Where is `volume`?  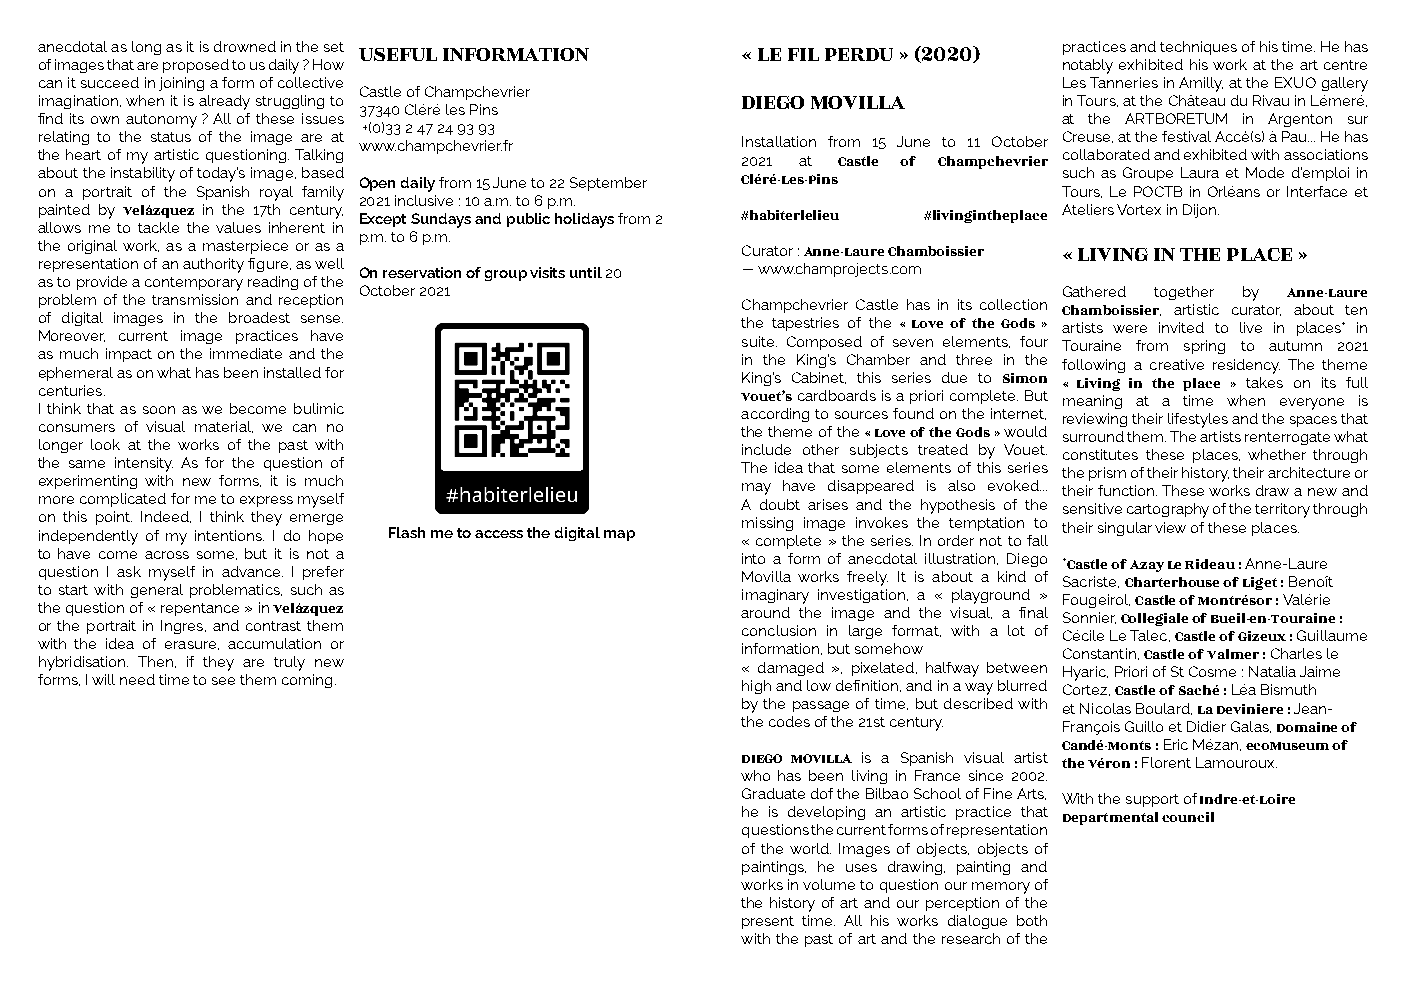 volume is located at coordinates (829, 884).
